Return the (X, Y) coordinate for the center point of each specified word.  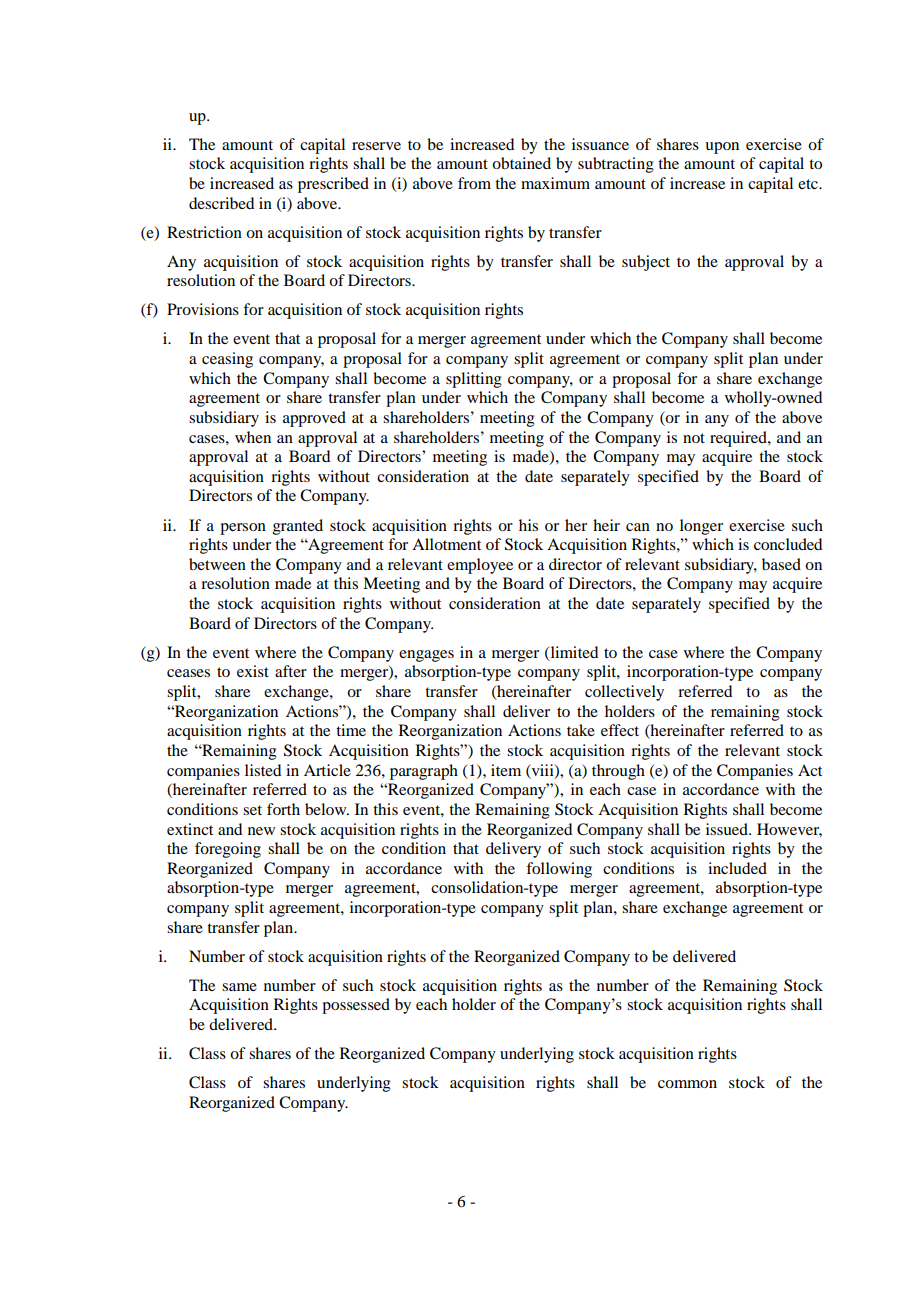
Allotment (446, 544)
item (506, 770)
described (221, 203)
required (739, 439)
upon (722, 148)
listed (263, 770)
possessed (356, 1006)
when (253, 437)
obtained (521, 163)
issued (728, 829)
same (239, 987)
